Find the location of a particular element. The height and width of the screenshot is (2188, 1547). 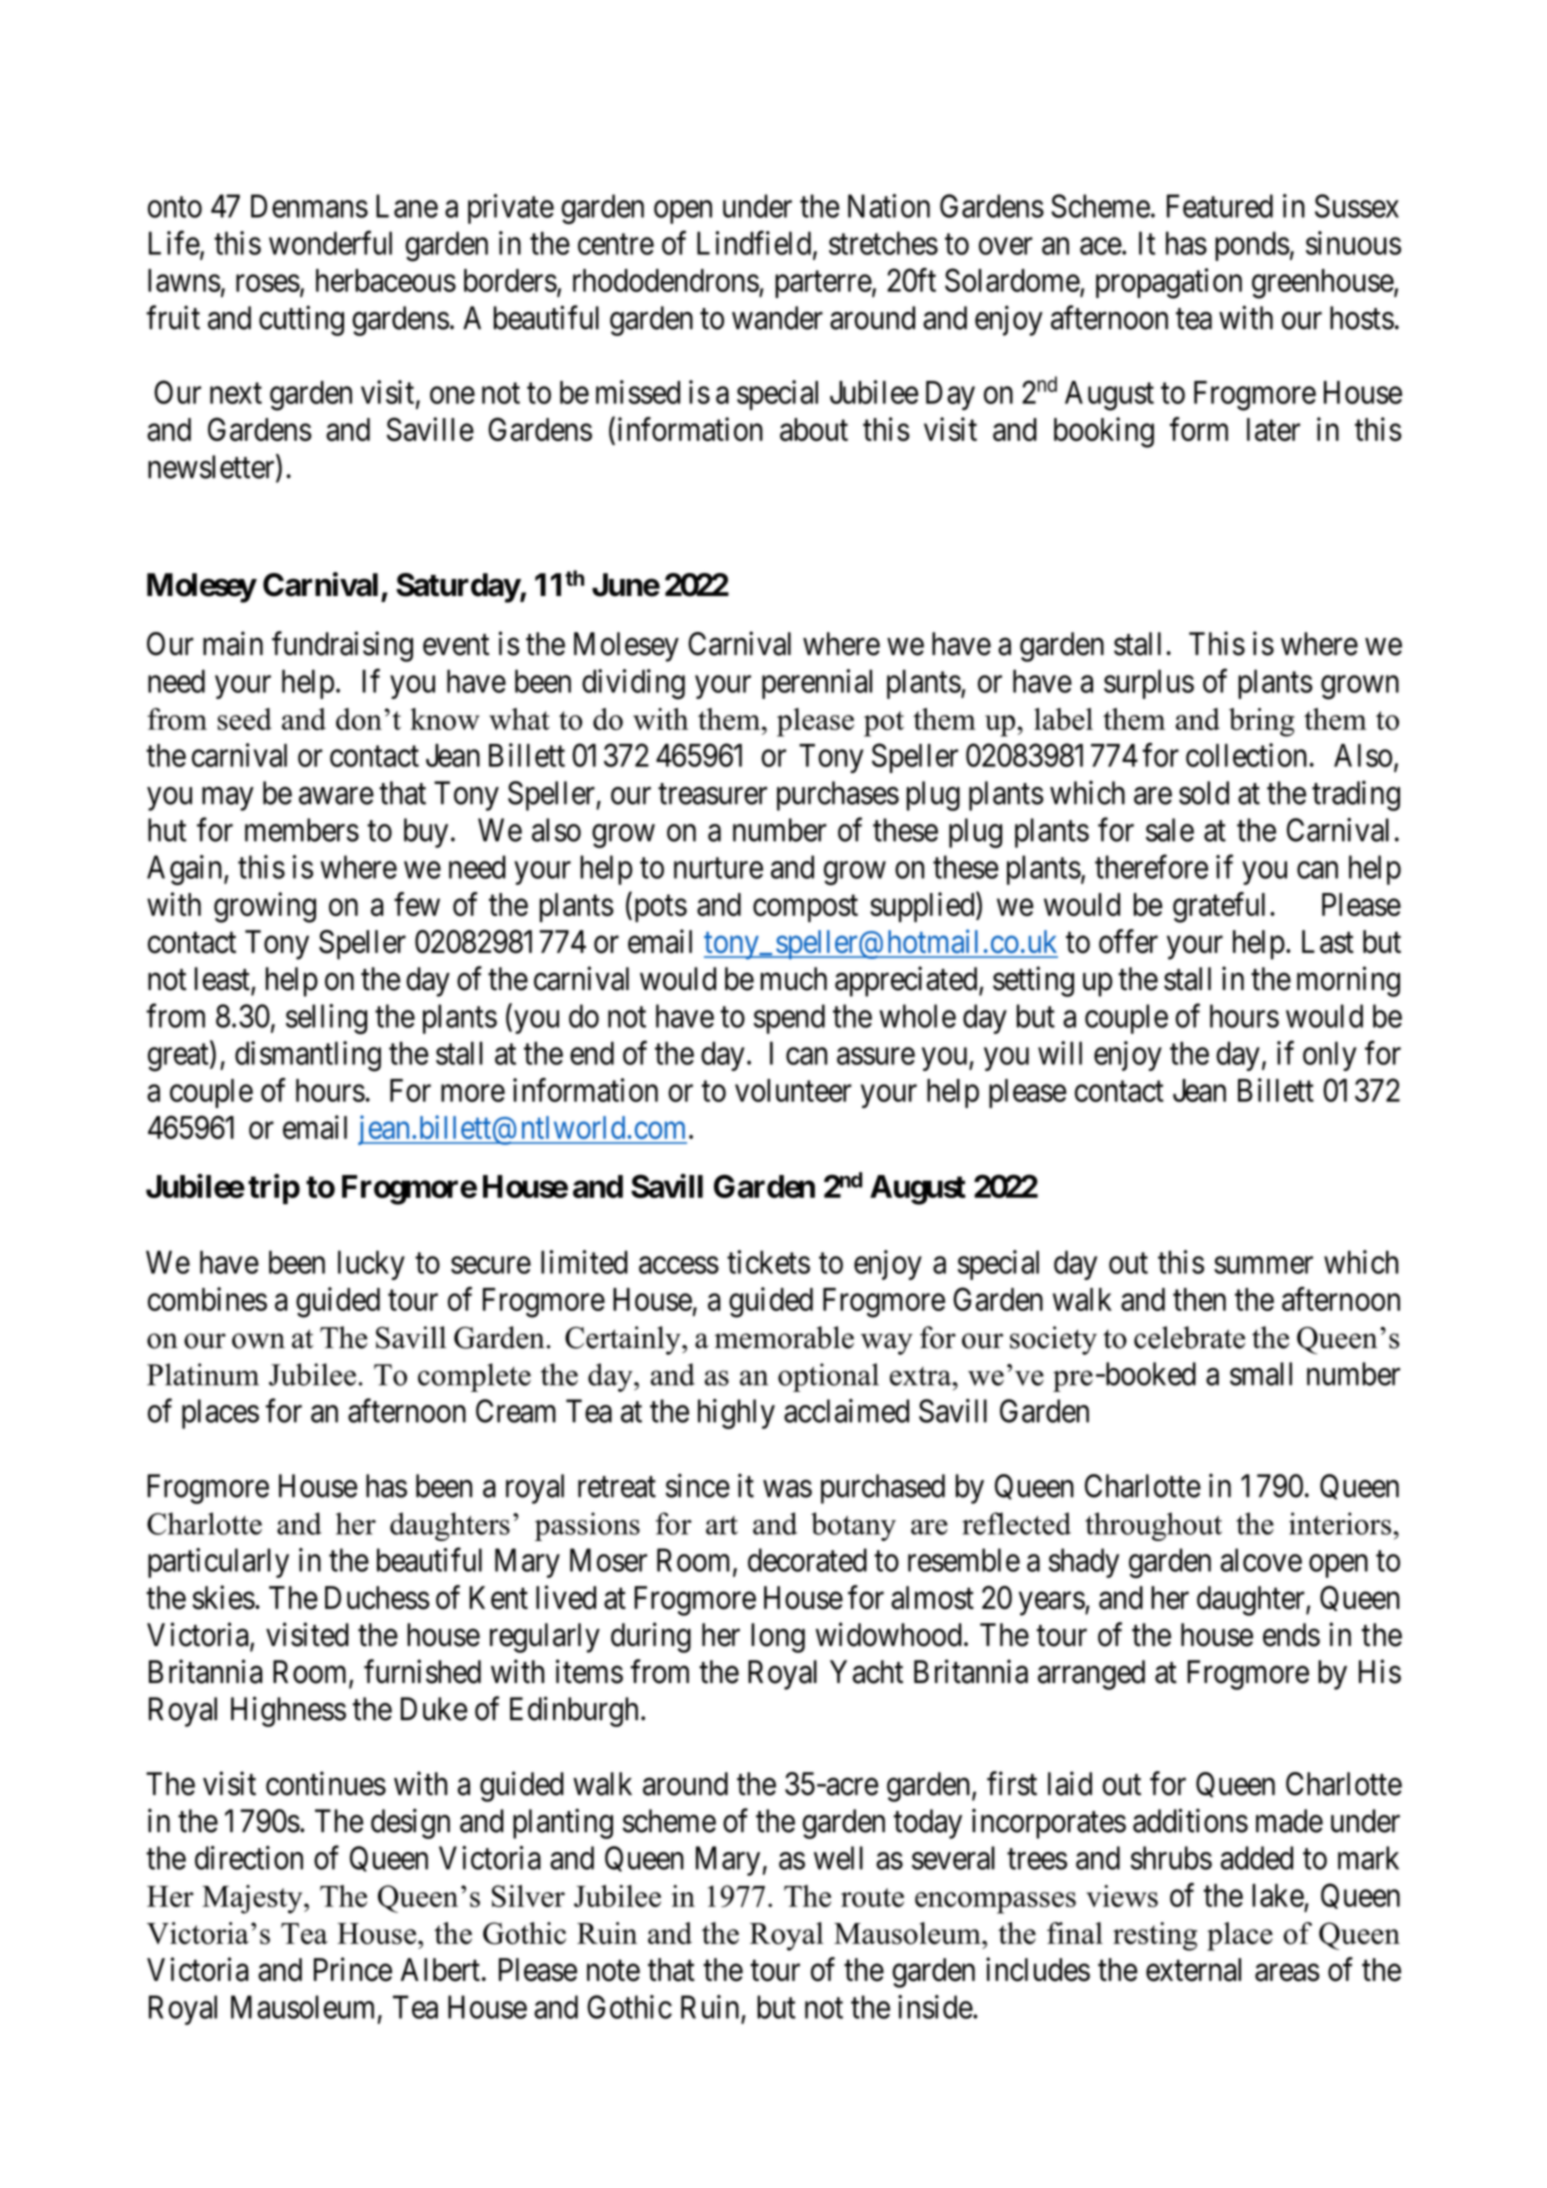

well is located at coordinates (838, 1858).
